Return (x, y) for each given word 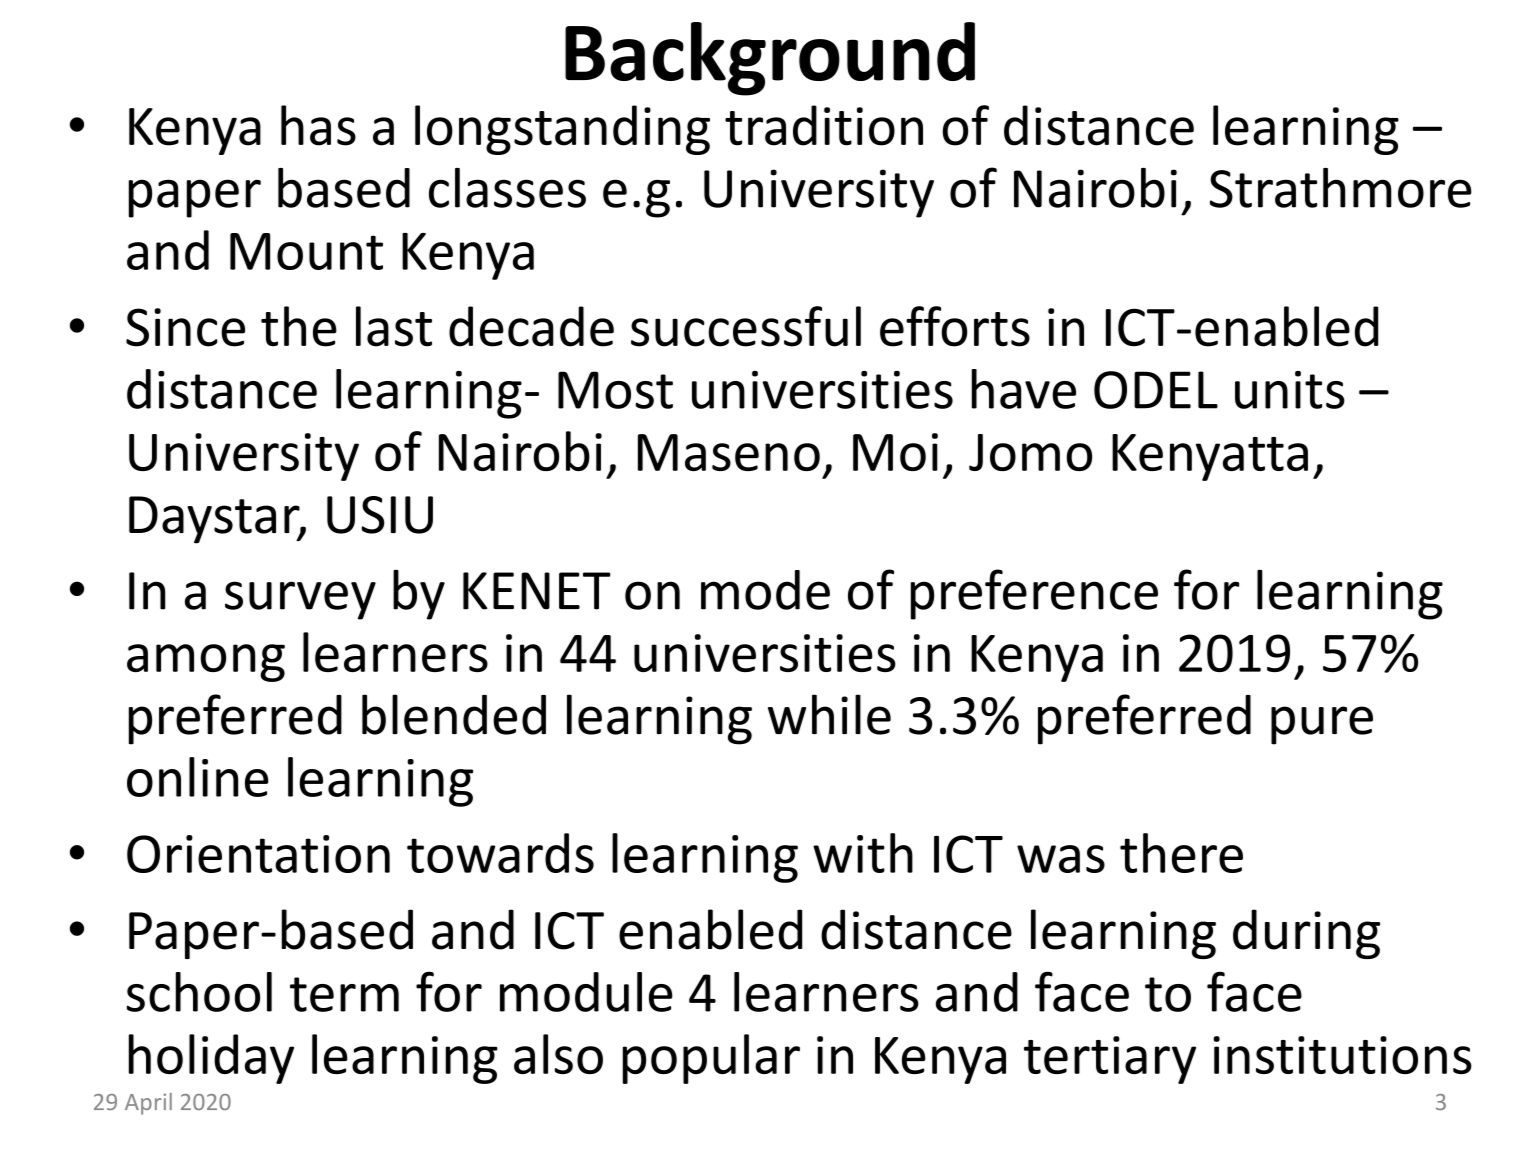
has (318, 125)
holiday (211, 1059)
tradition (824, 125)
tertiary (1110, 1060)
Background (770, 59)
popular (711, 1059)
